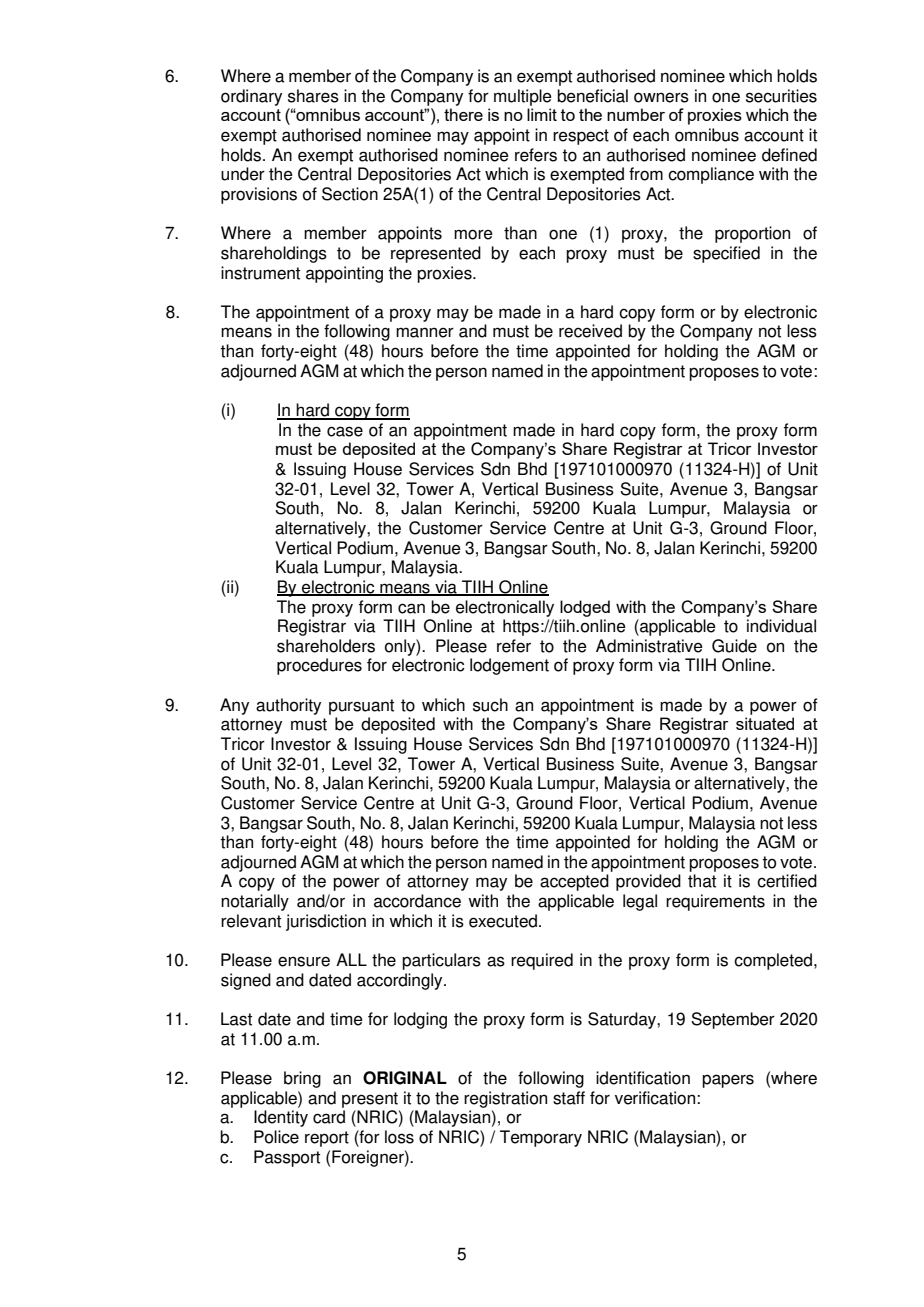  I want to click on compliance, so click(711, 175).
